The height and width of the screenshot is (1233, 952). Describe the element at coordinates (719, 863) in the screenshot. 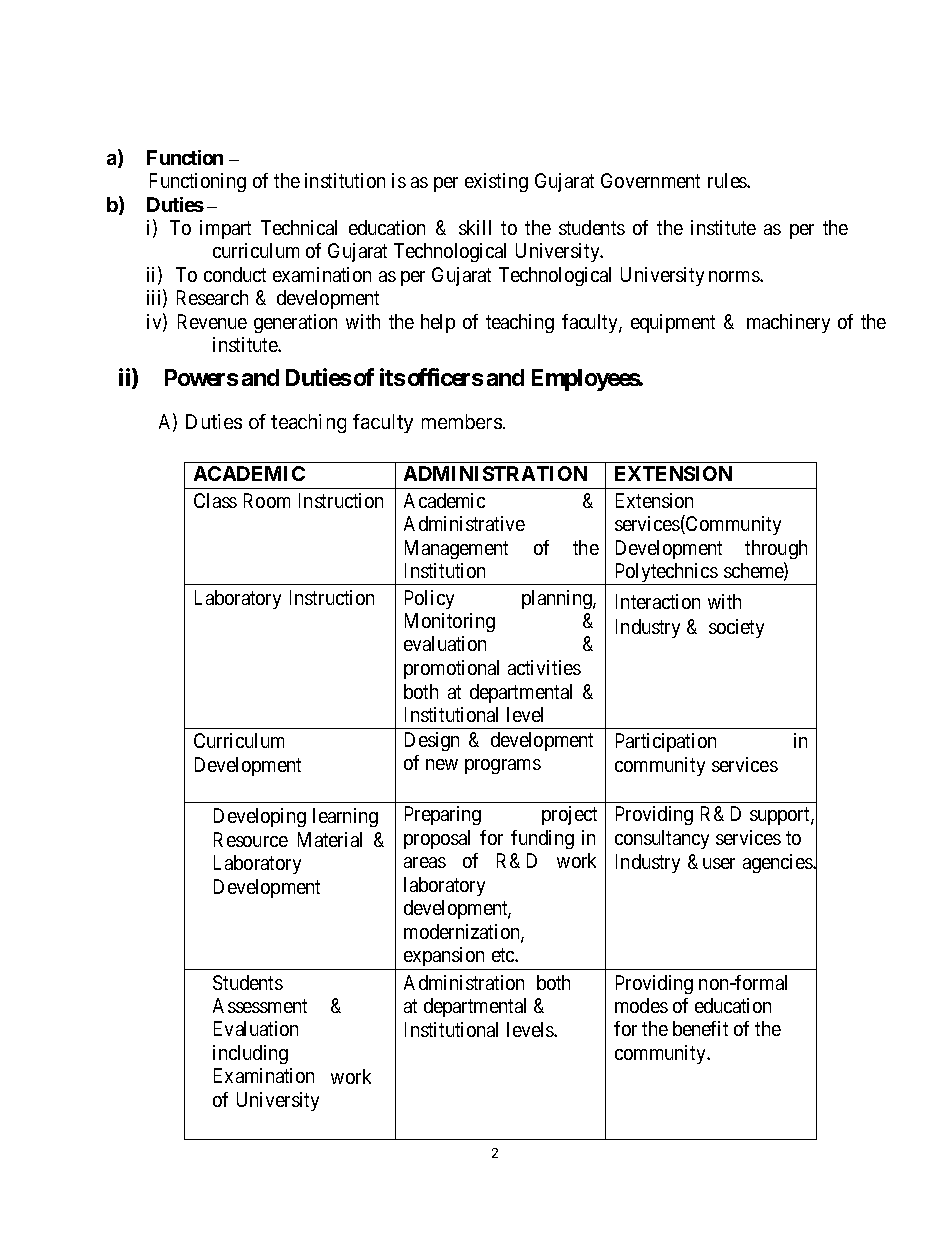

I see `user` at that location.
